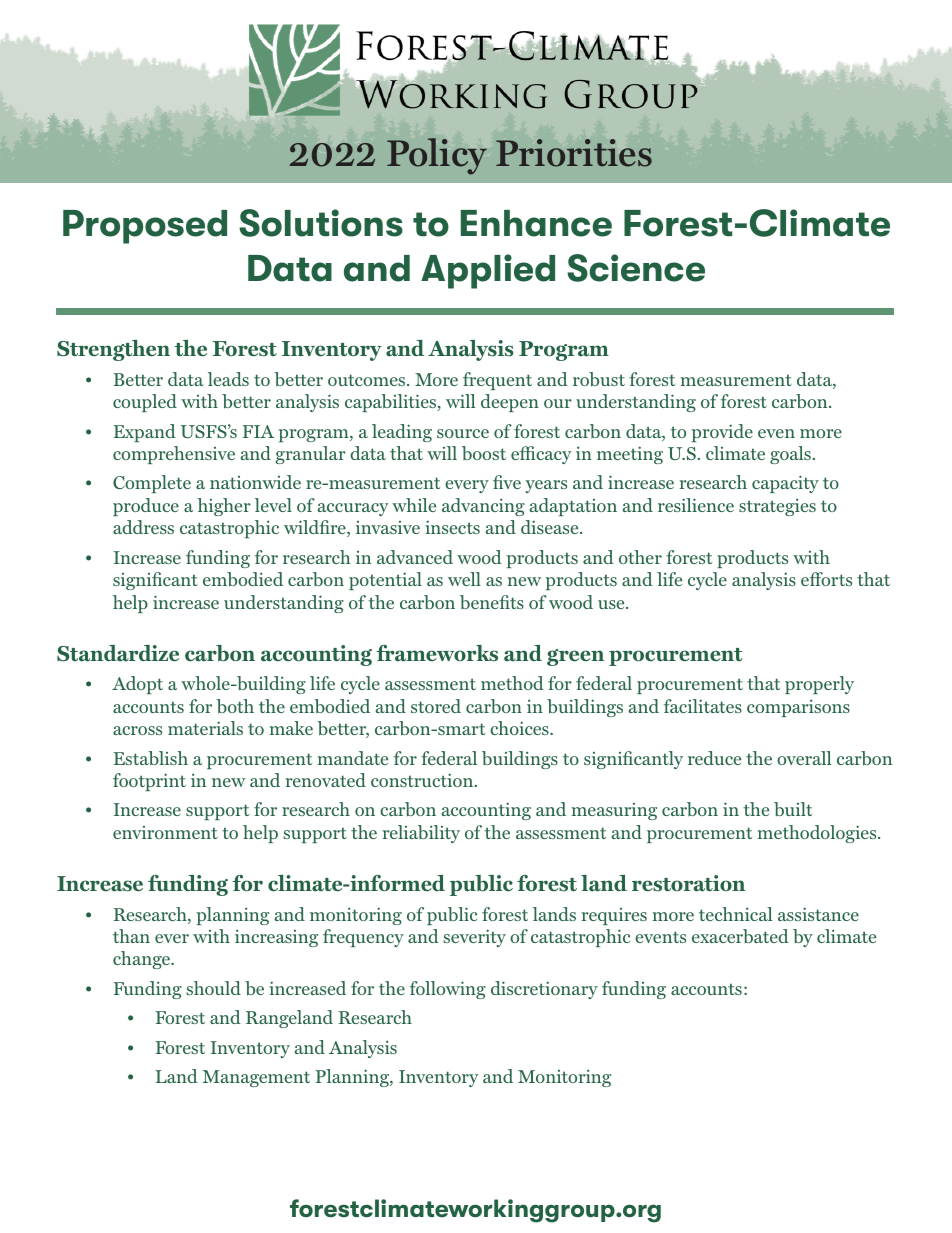  What do you see at coordinates (437, 156) in the document?
I see `Policy` at bounding box center [437, 156].
